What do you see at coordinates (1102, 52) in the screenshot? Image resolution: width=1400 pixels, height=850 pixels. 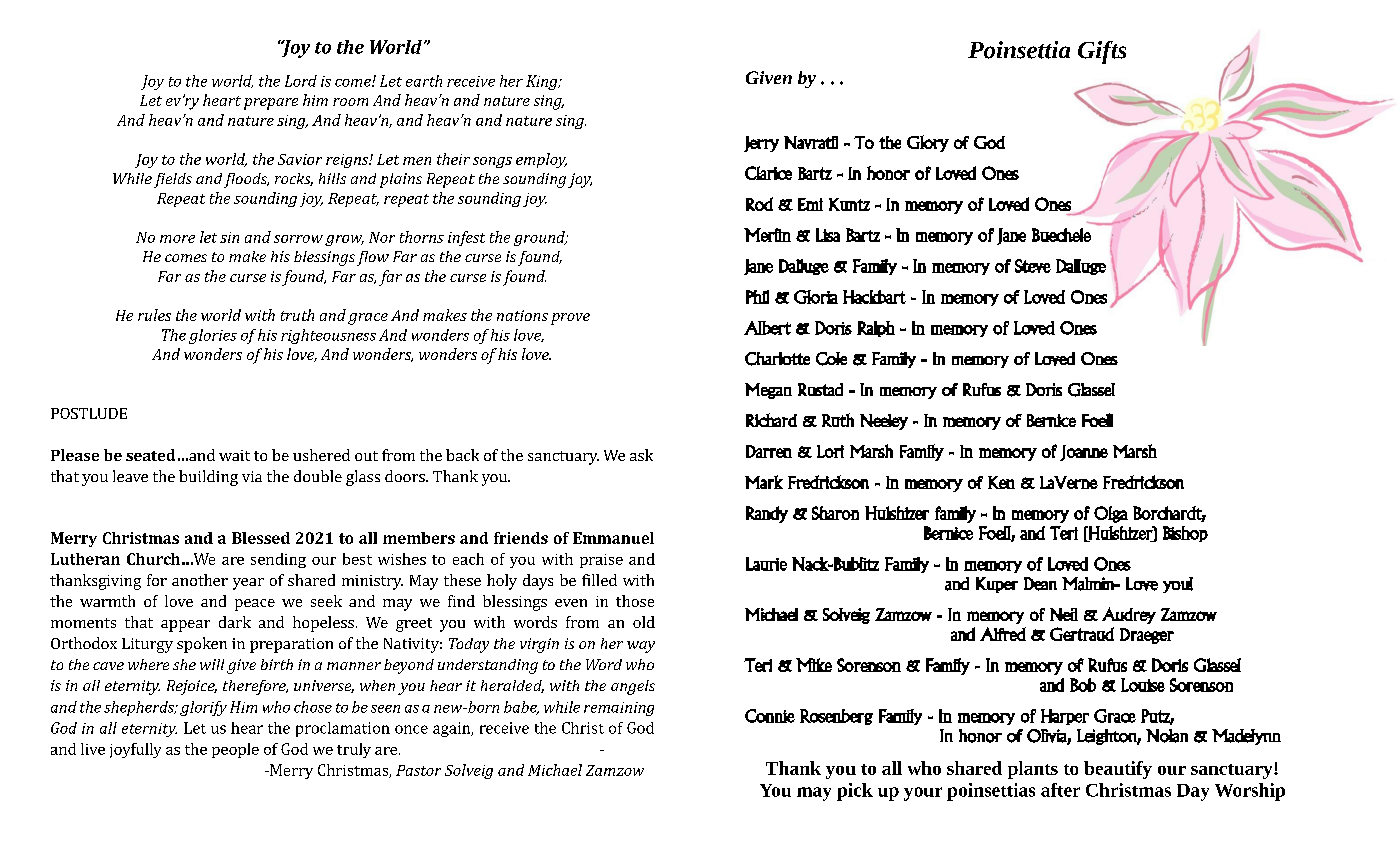 I see `Gifts` at bounding box center [1102, 52].
